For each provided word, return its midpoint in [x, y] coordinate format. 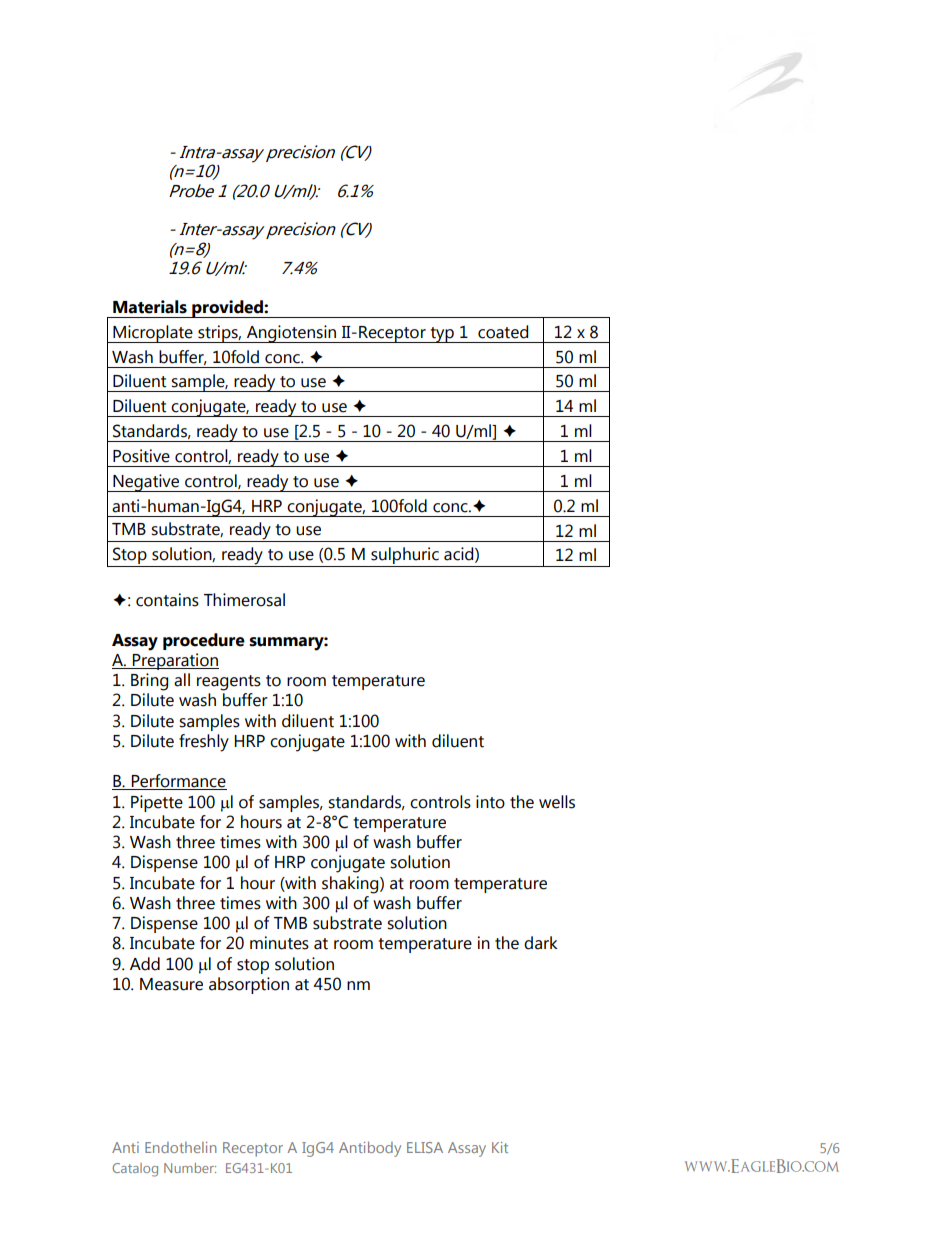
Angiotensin [291, 334]
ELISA [425, 1147]
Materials [150, 307]
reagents [229, 683]
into [490, 802]
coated [503, 332]
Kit [500, 1147]
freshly [204, 743]
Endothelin [181, 1147]
